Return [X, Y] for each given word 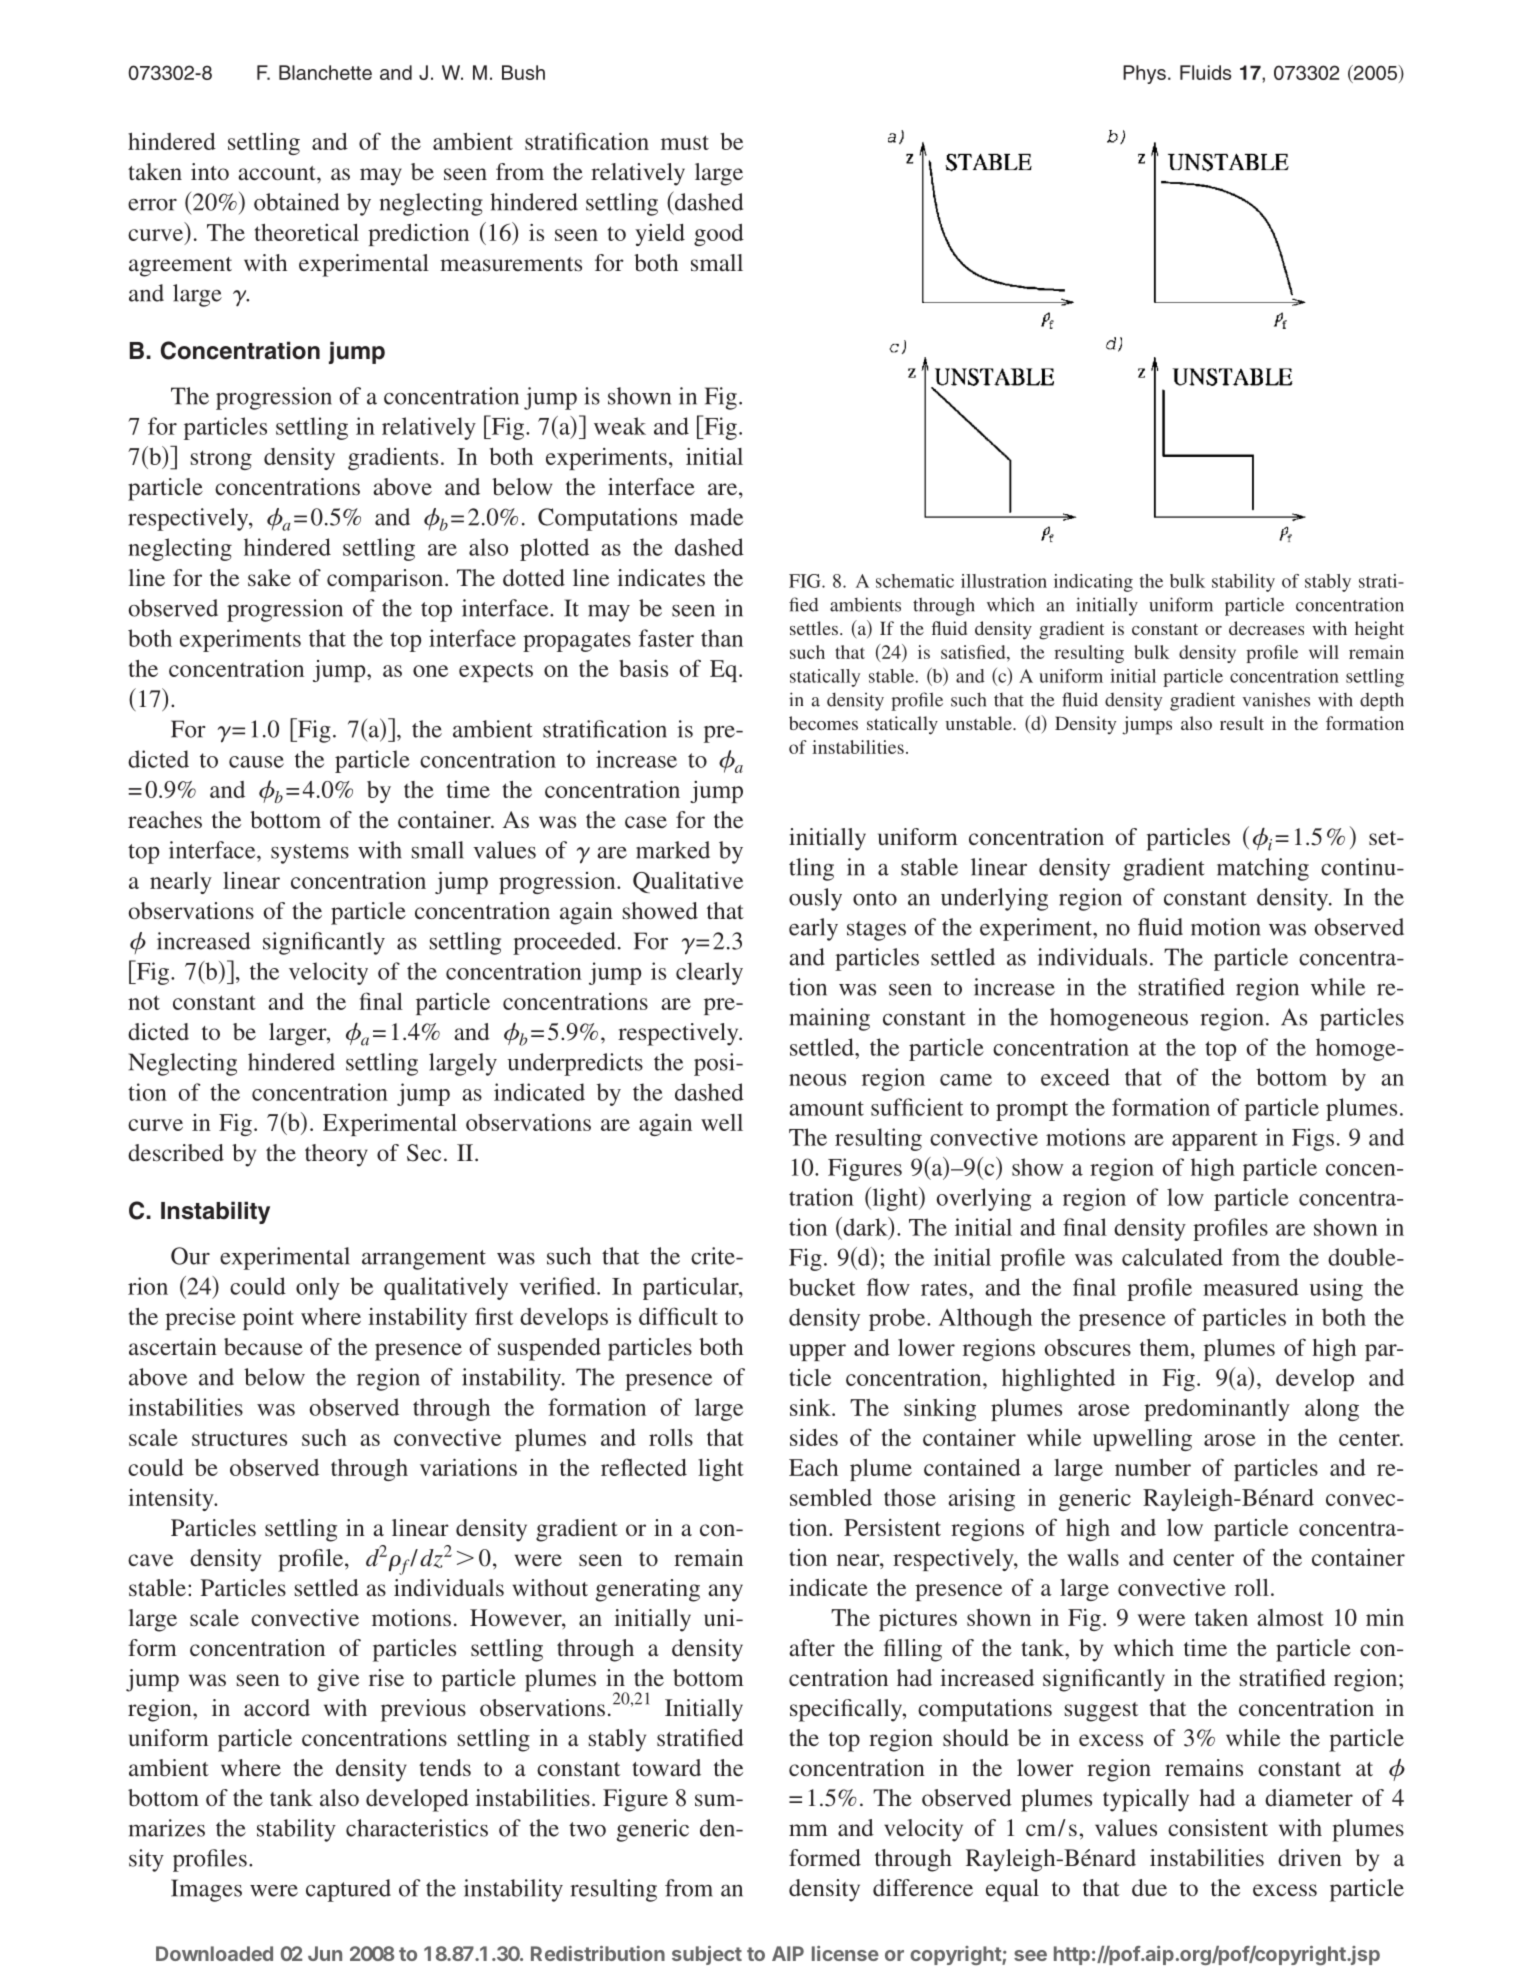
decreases [1266, 628]
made [716, 517]
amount [826, 1108]
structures [239, 1438]
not [144, 1002]
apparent [1214, 1141]
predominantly [1217, 1410]
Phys [1144, 74]
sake [269, 577]
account [278, 173]
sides [814, 1437]
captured [348, 1890]
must [685, 142]
